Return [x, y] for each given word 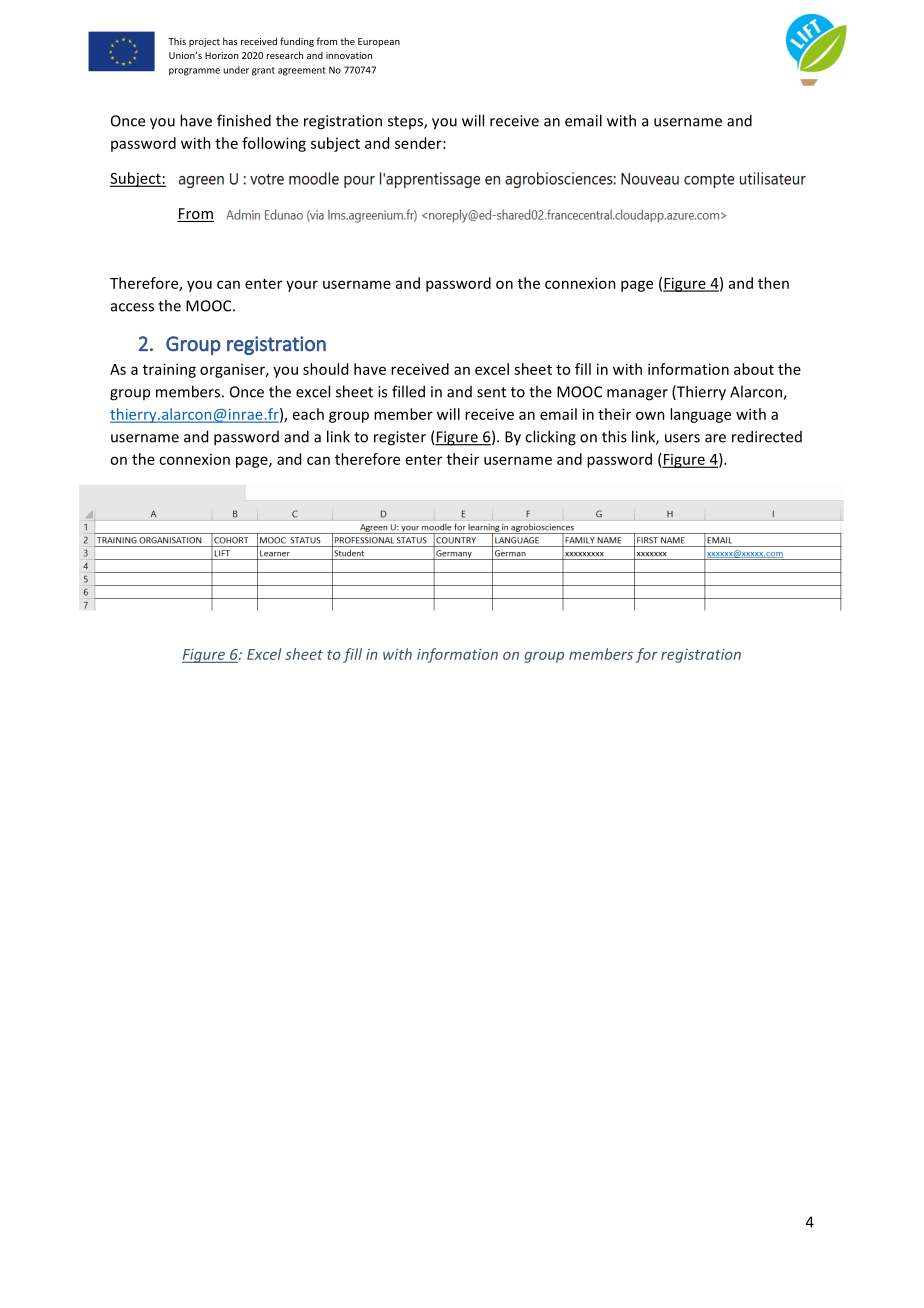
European [379, 42]
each [308, 414]
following [274, 144]
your [302, 286]
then [773, 283]
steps [406, 122]
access [132, 307]
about [754, 369]
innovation [349, 55]
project [204, 42]
